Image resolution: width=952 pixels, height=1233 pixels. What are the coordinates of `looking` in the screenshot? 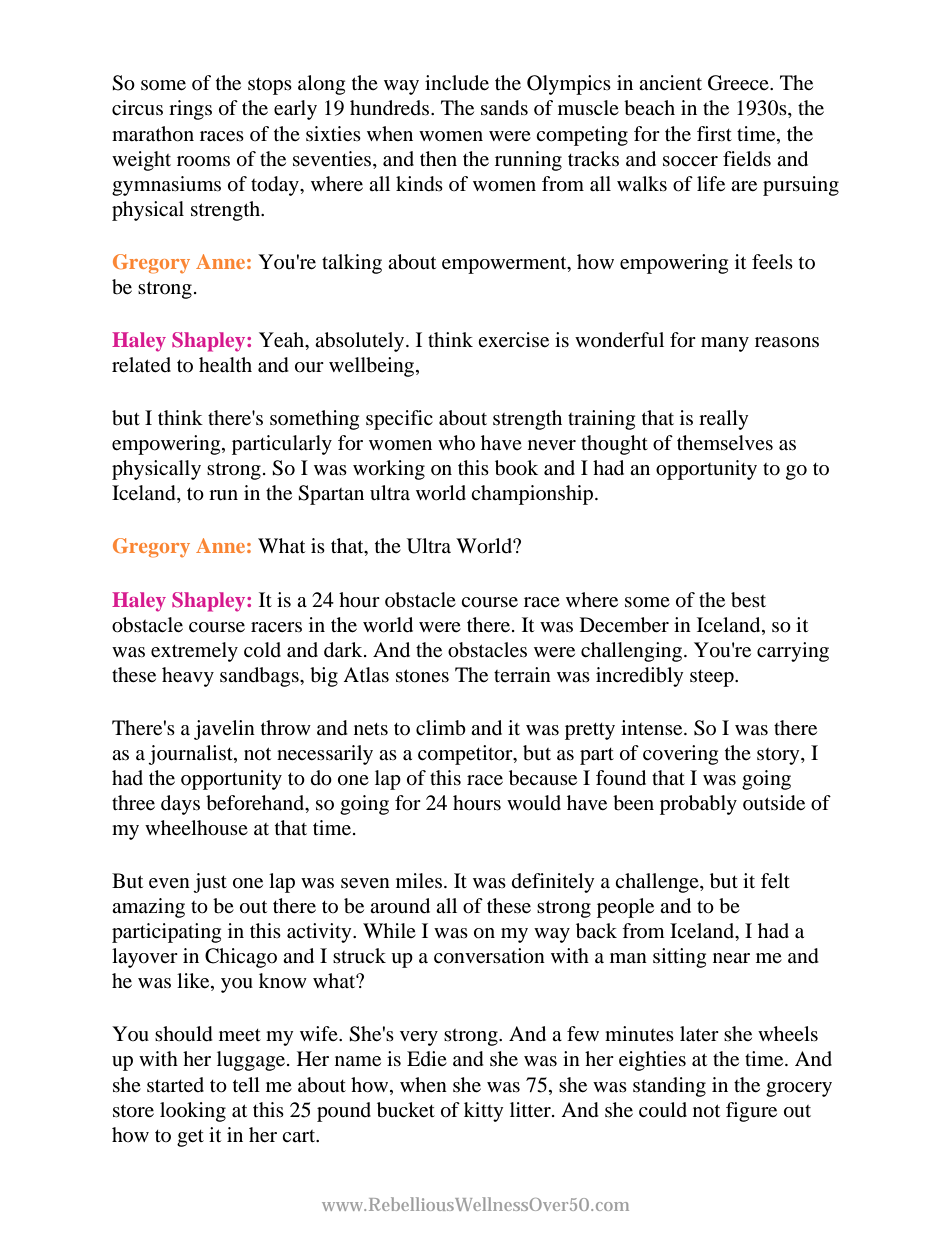 It's located at (193, 1112).
